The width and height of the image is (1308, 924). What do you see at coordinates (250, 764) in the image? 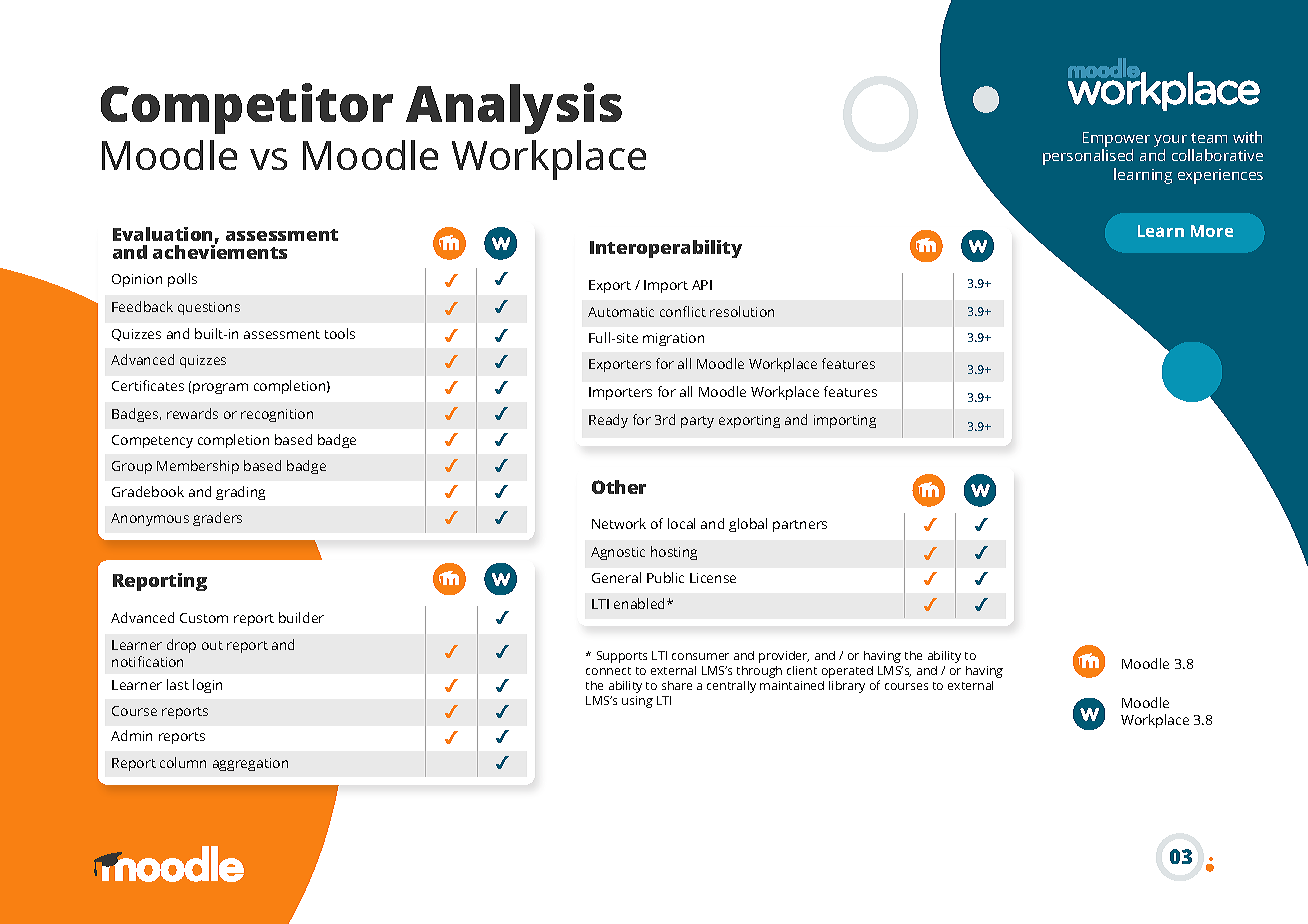
I see `aggregation` at bounding box center [250, 764].
